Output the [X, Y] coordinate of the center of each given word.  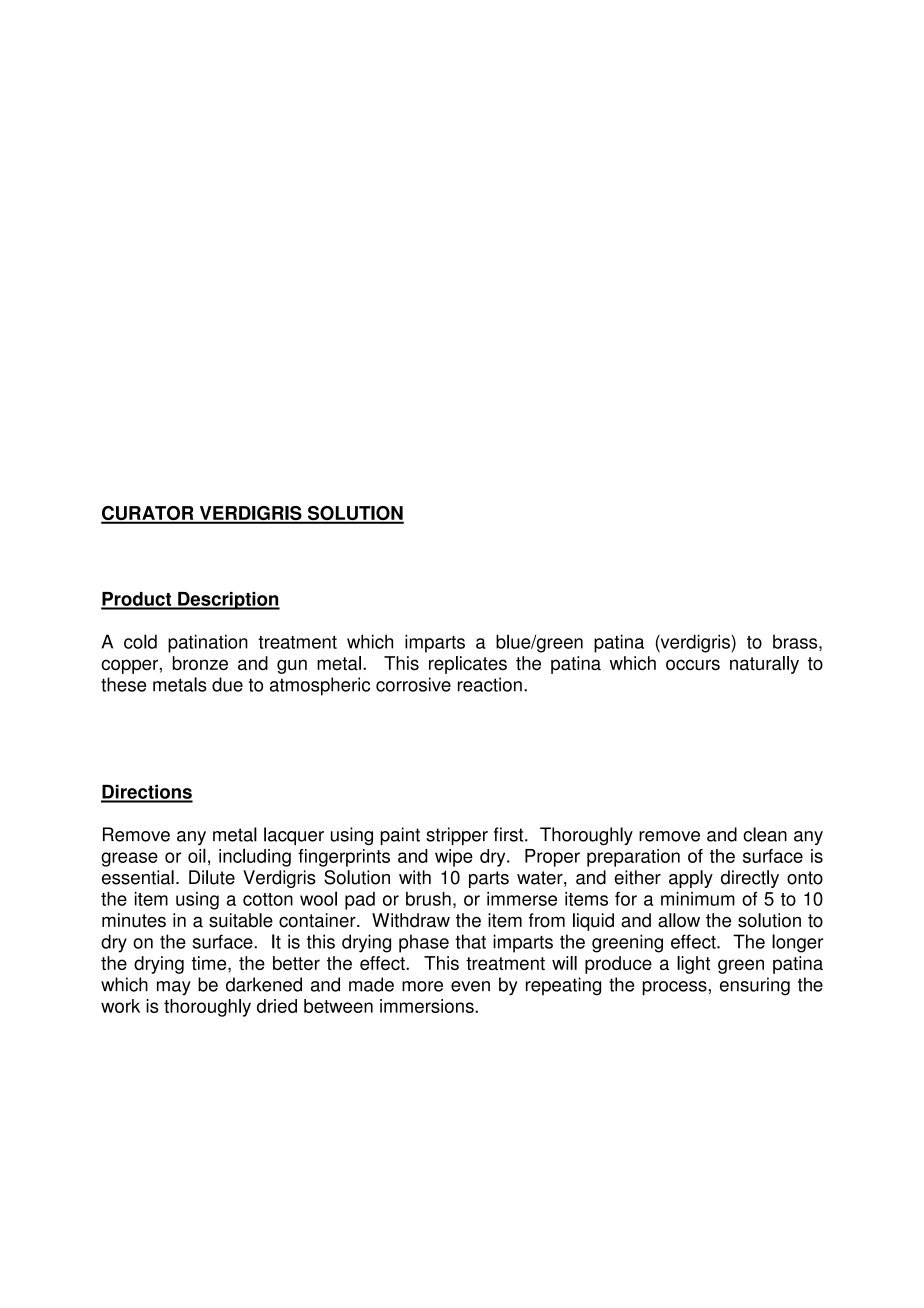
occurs [693, 665]
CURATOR [148, 514]
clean [765, 834]
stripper [457, 836]
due [227, 684]
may [174, 988]
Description [228, 601]
